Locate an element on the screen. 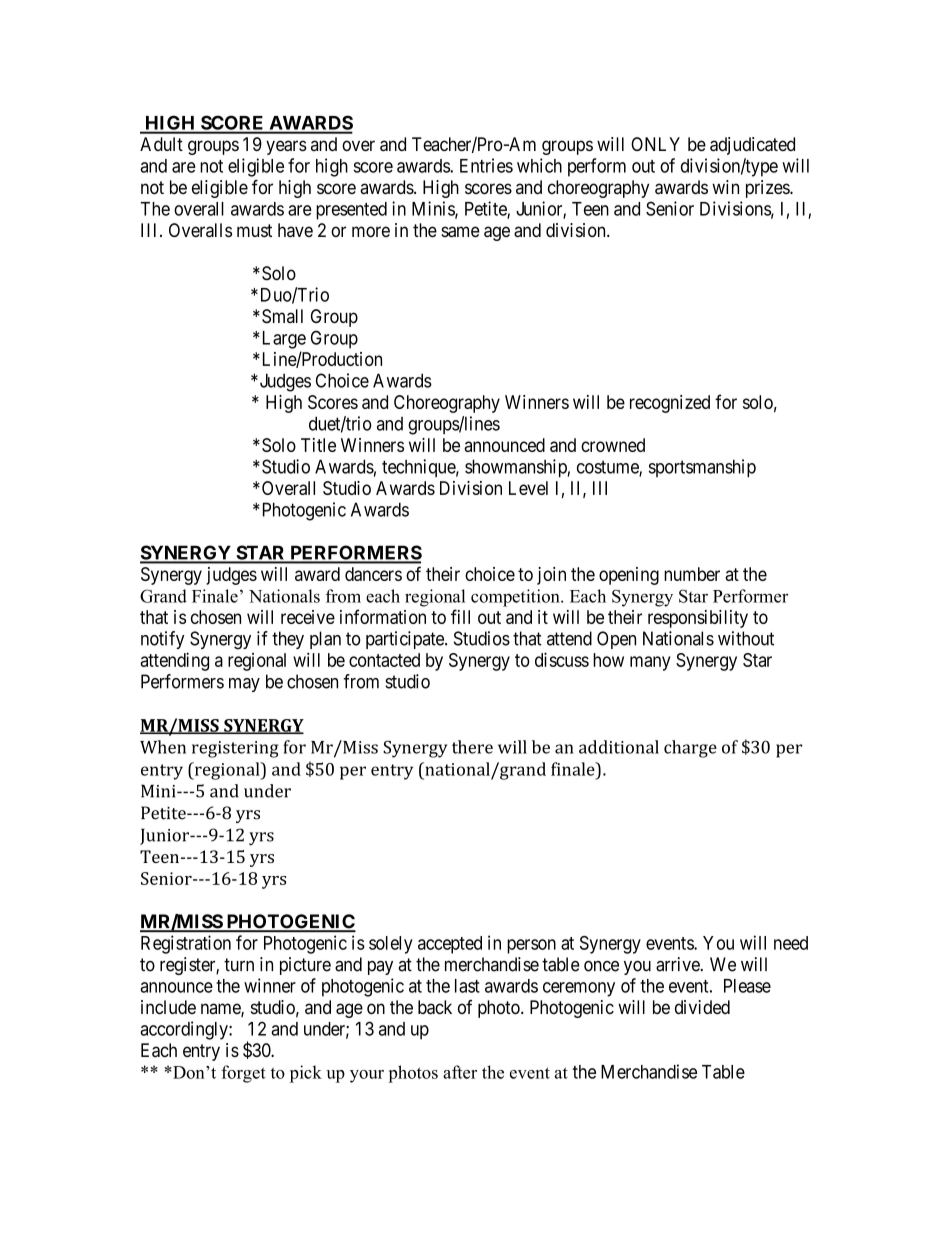  years is located at coordinates (286, 147).
